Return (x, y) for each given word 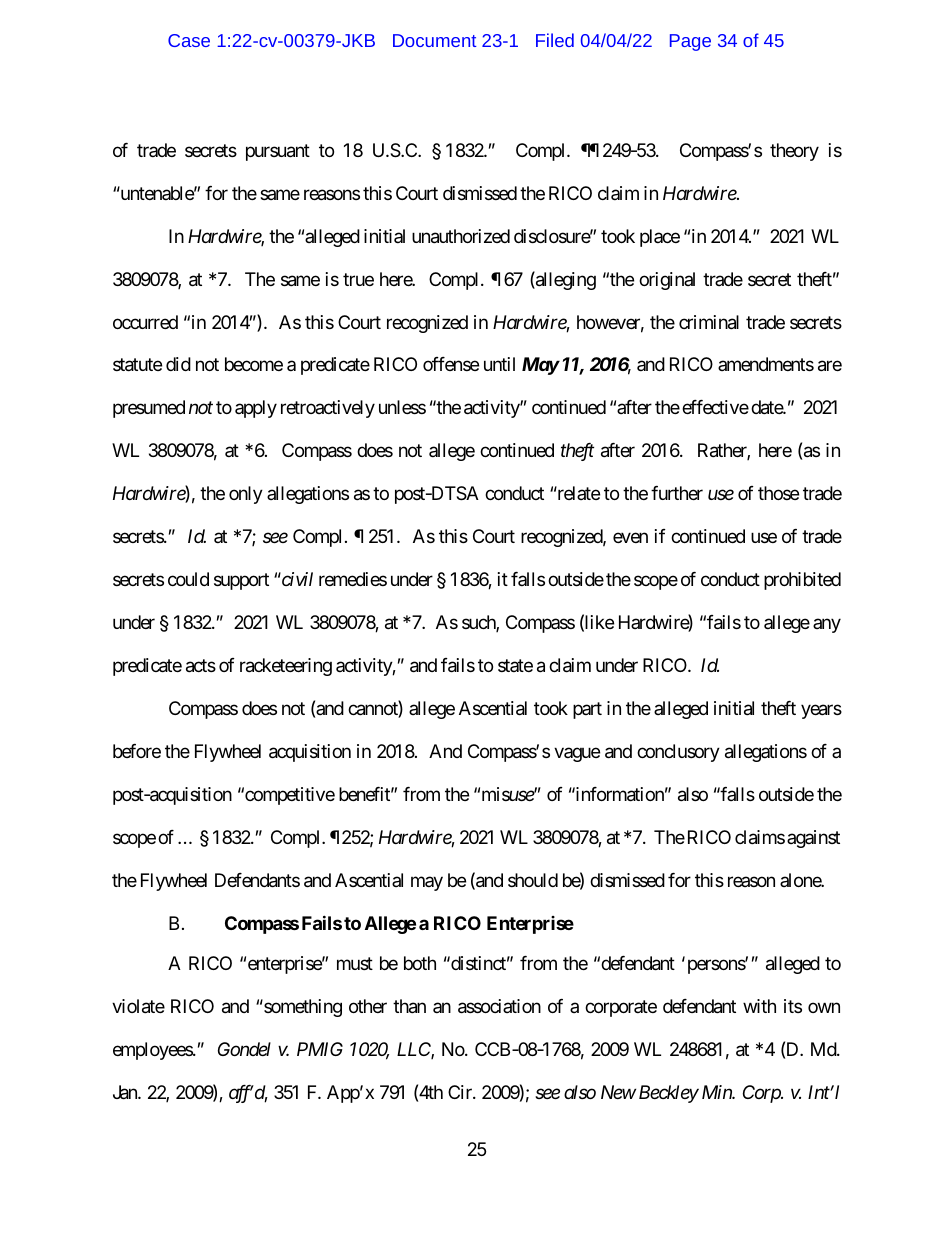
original (667, 281)
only (246, 495)
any (827, 626)
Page (690, 42)
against (813, 839)
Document (434, 40)
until (499, 364)
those (778, 493)
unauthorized (461, 236)
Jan (126, 1092)
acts (201, 666)
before (137, 751)
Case (189, 40)
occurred (145, 322)
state (515, 665)
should (533, 880)
